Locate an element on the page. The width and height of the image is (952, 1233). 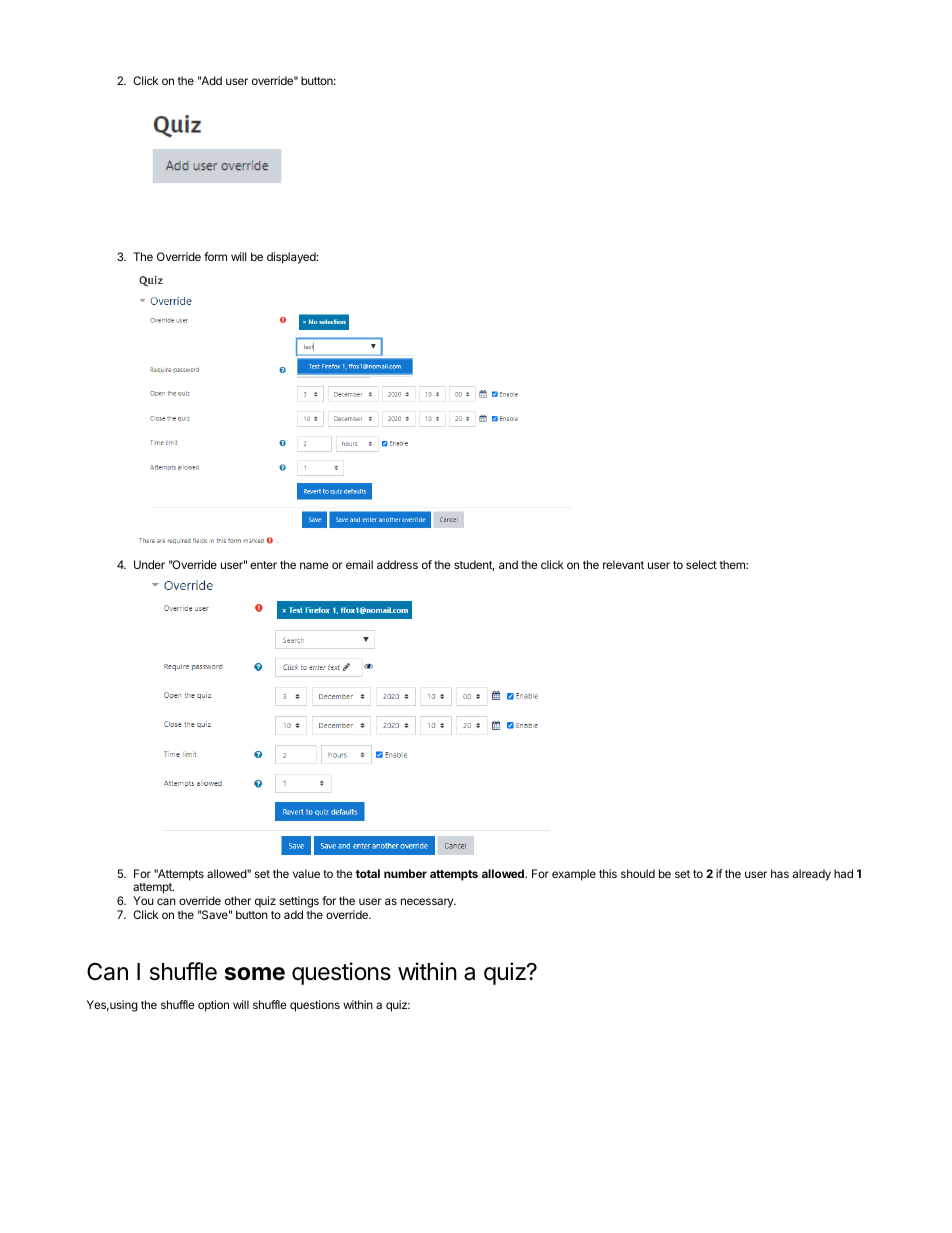
and is located at coordinates (508, 564).
